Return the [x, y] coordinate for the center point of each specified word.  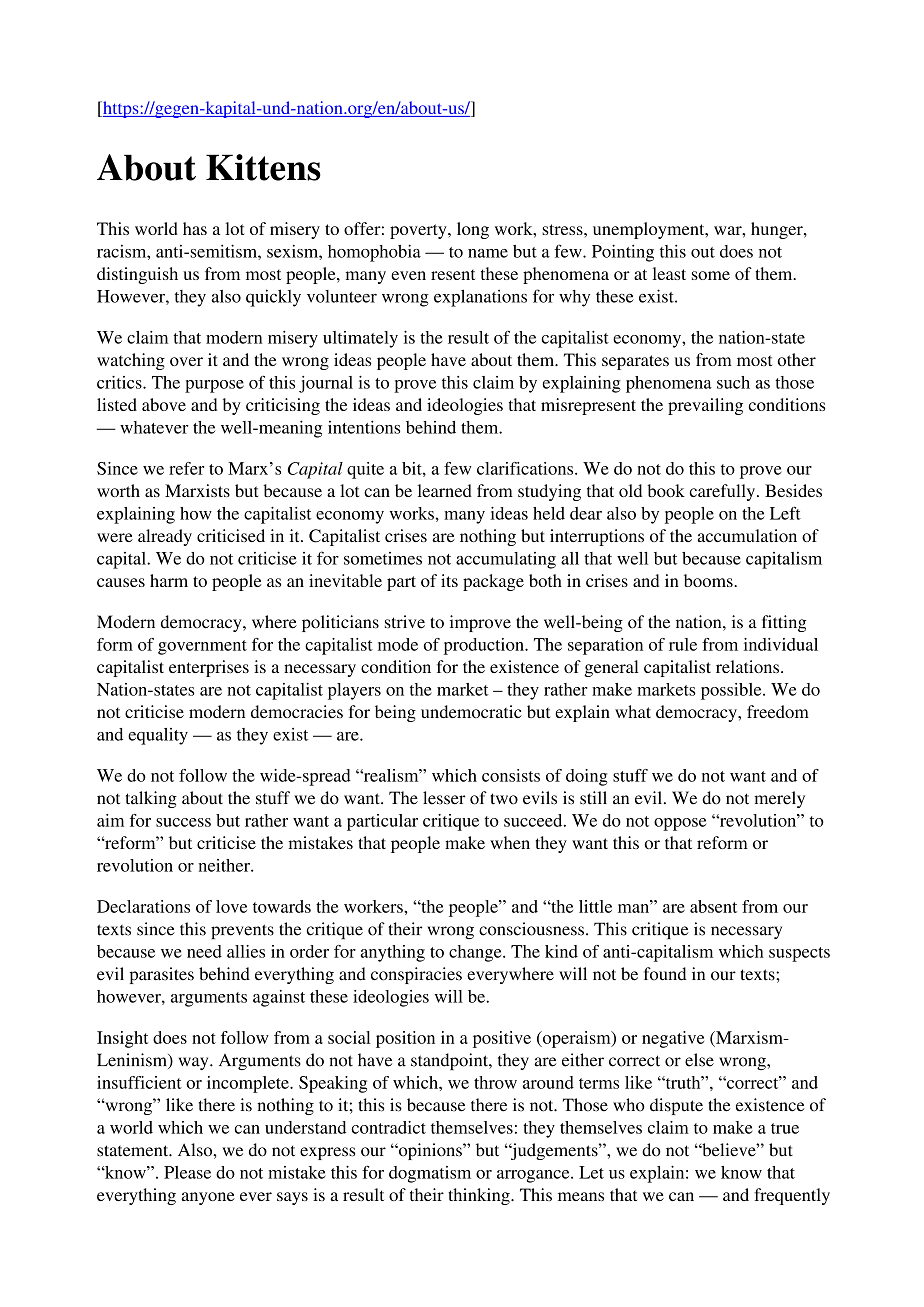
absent [713, 906]
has [195, 228]
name [488, 253]
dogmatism [430, 1174]
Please [187, 1172]
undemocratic [471, 711]
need [204, 951]
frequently [792, 1196]
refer [186, 468]
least [669, 273]
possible [732, 691]
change [476, 953]
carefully [724, 492]
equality [158, 736]
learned [444, 490]
